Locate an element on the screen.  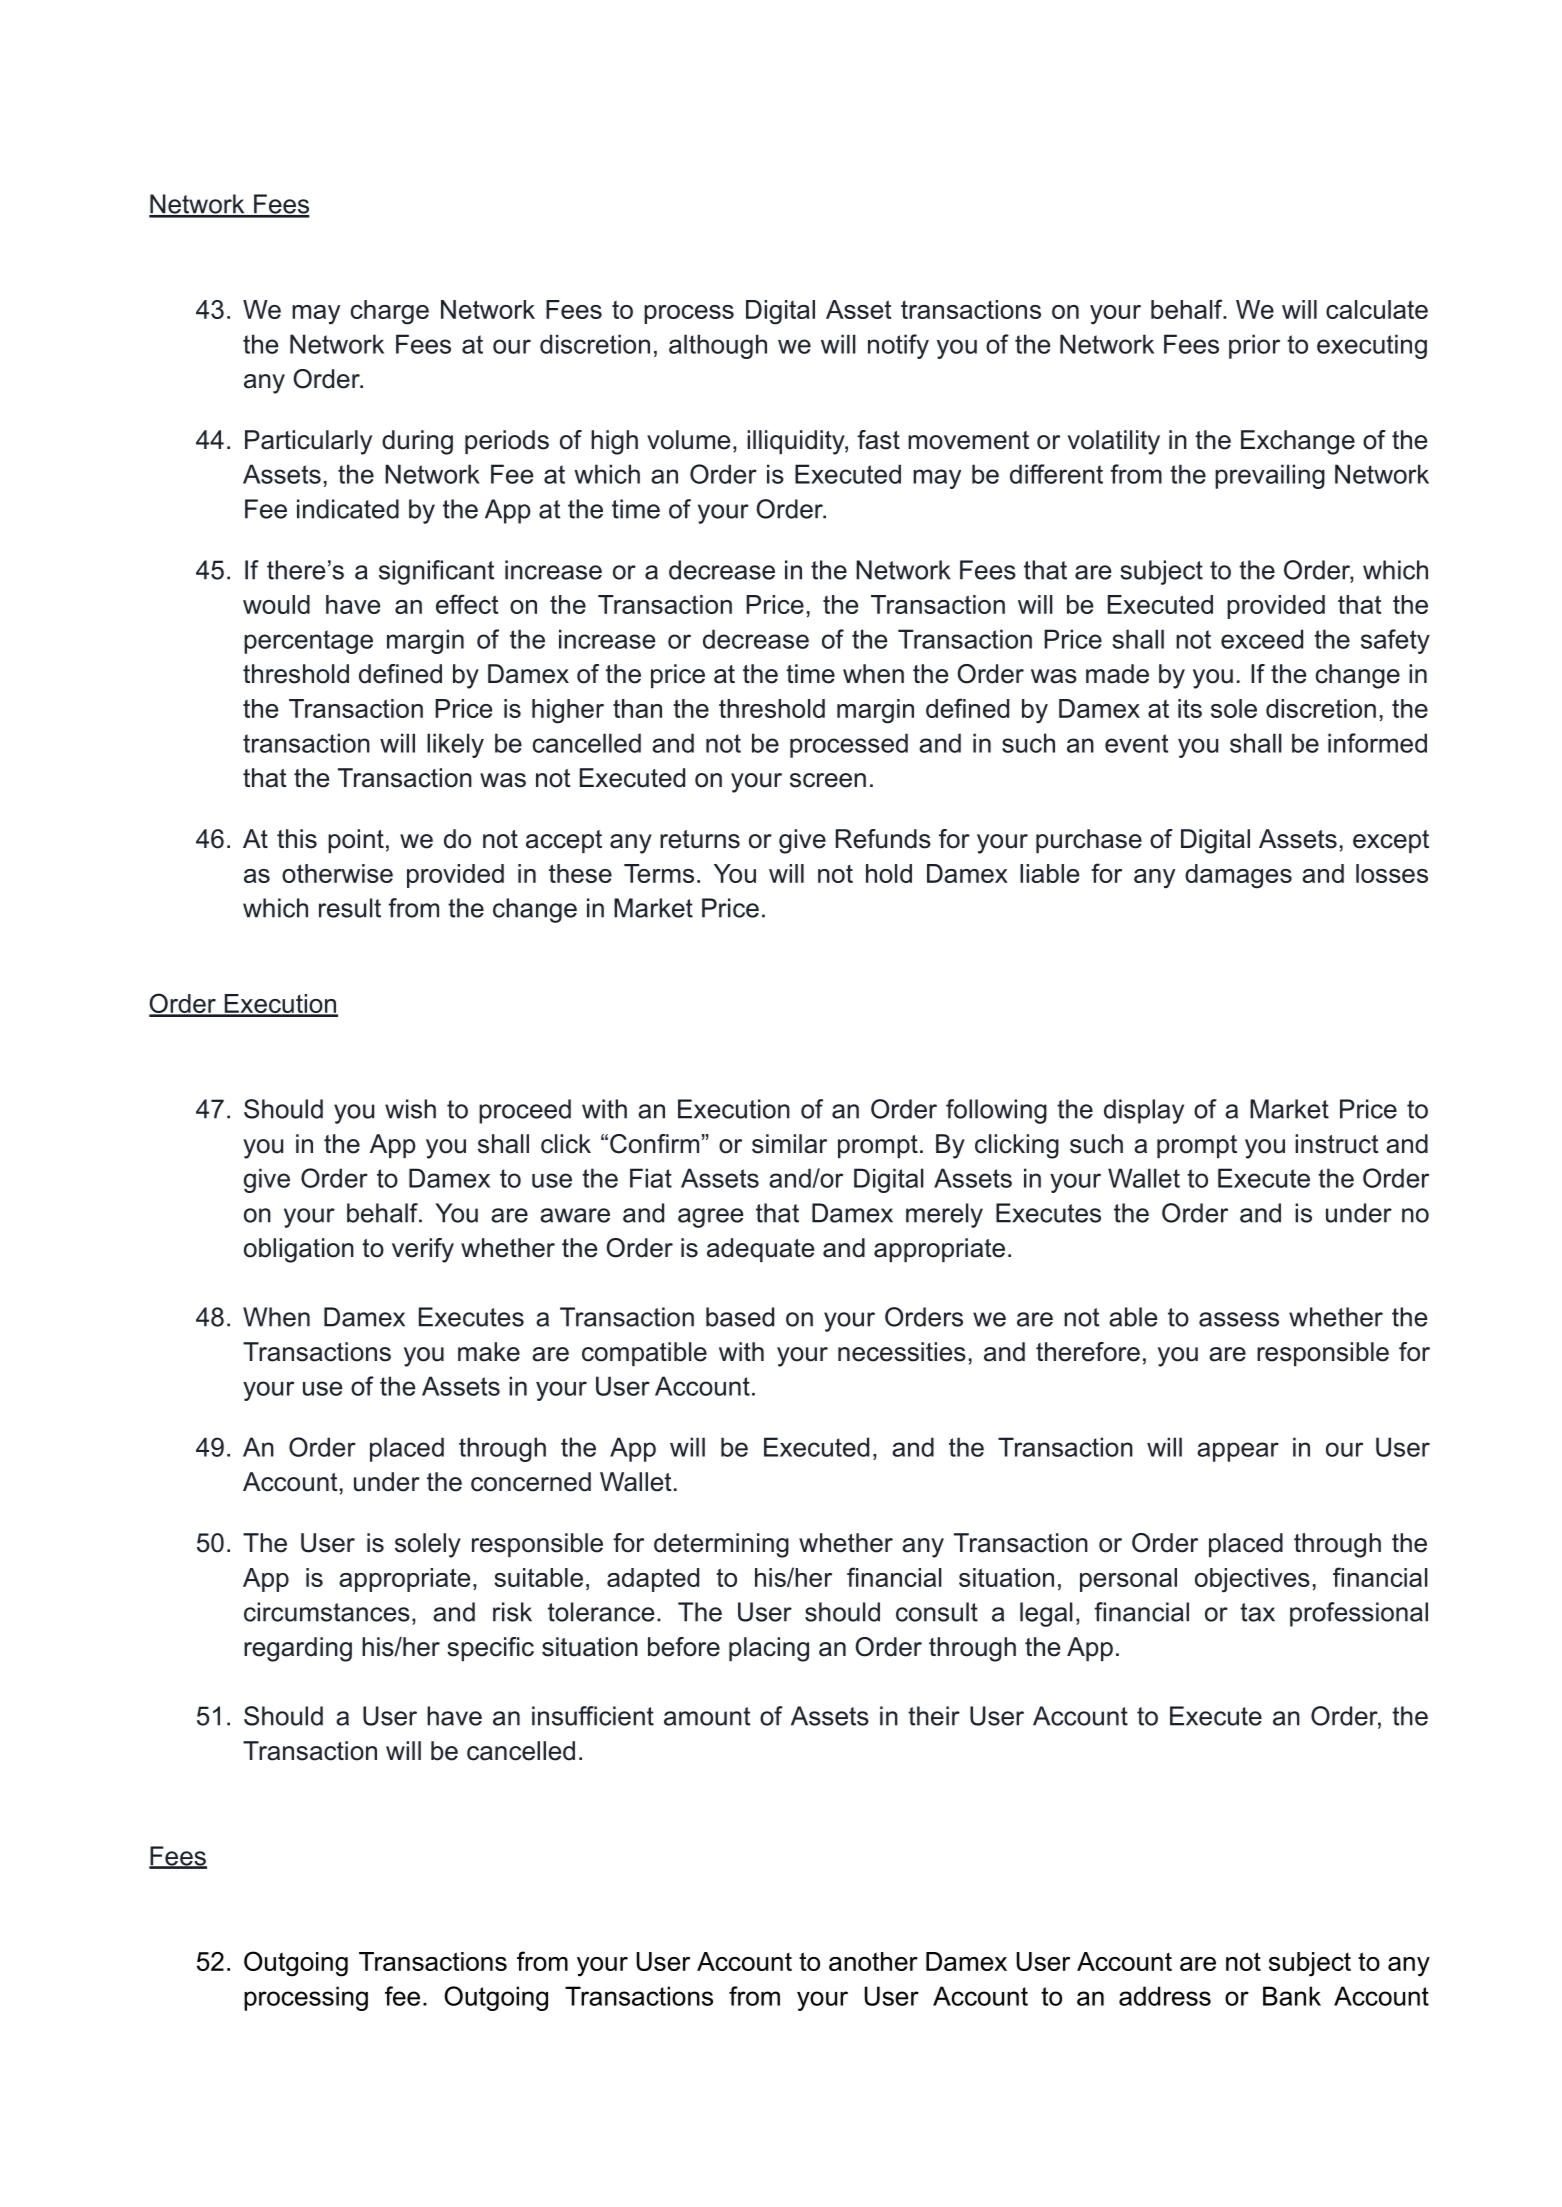
another is located at coordinates (873, 1961).
